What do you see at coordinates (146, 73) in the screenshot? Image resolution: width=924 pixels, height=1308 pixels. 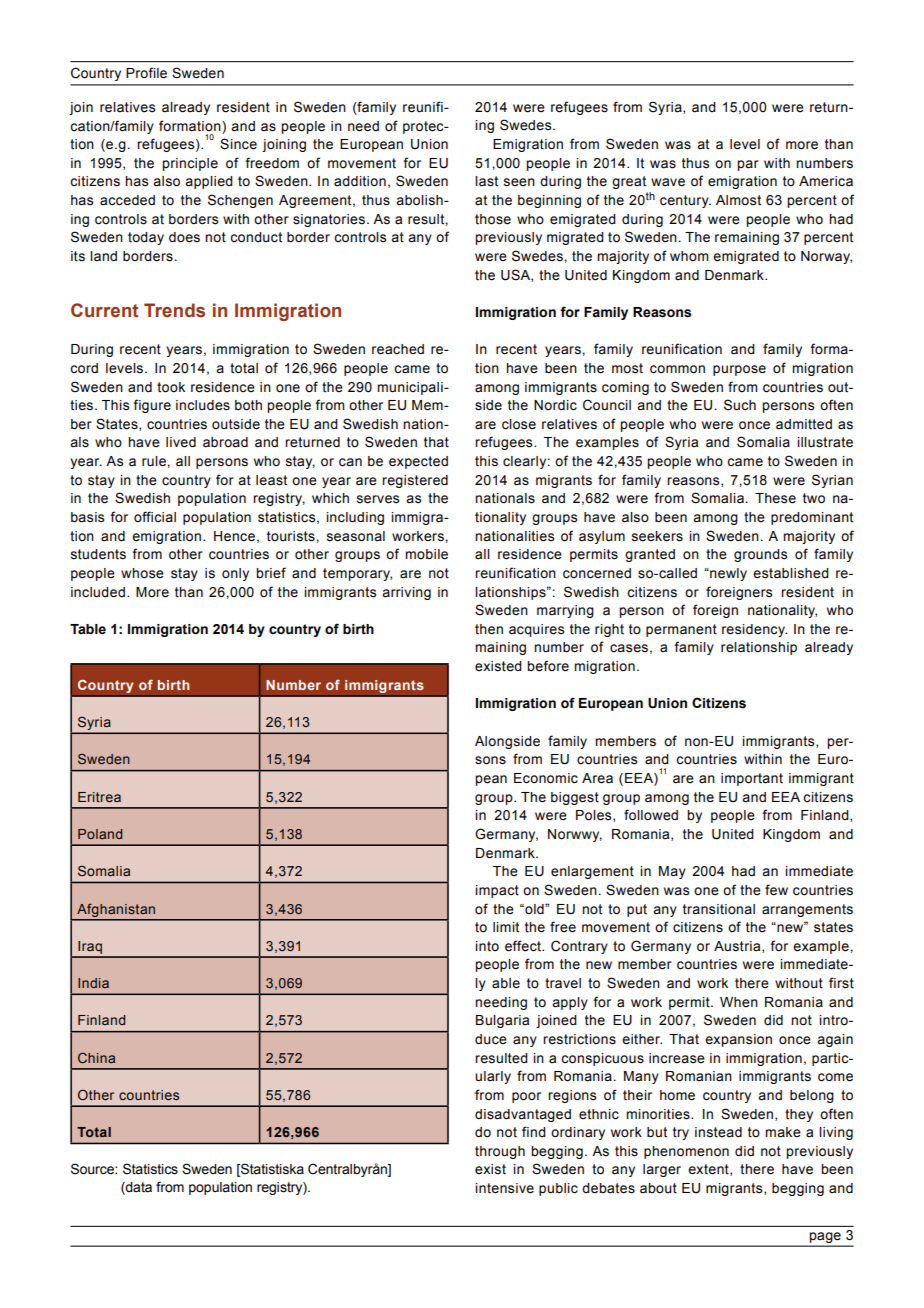 I see `Profile` at bounding box center [146, 73].
